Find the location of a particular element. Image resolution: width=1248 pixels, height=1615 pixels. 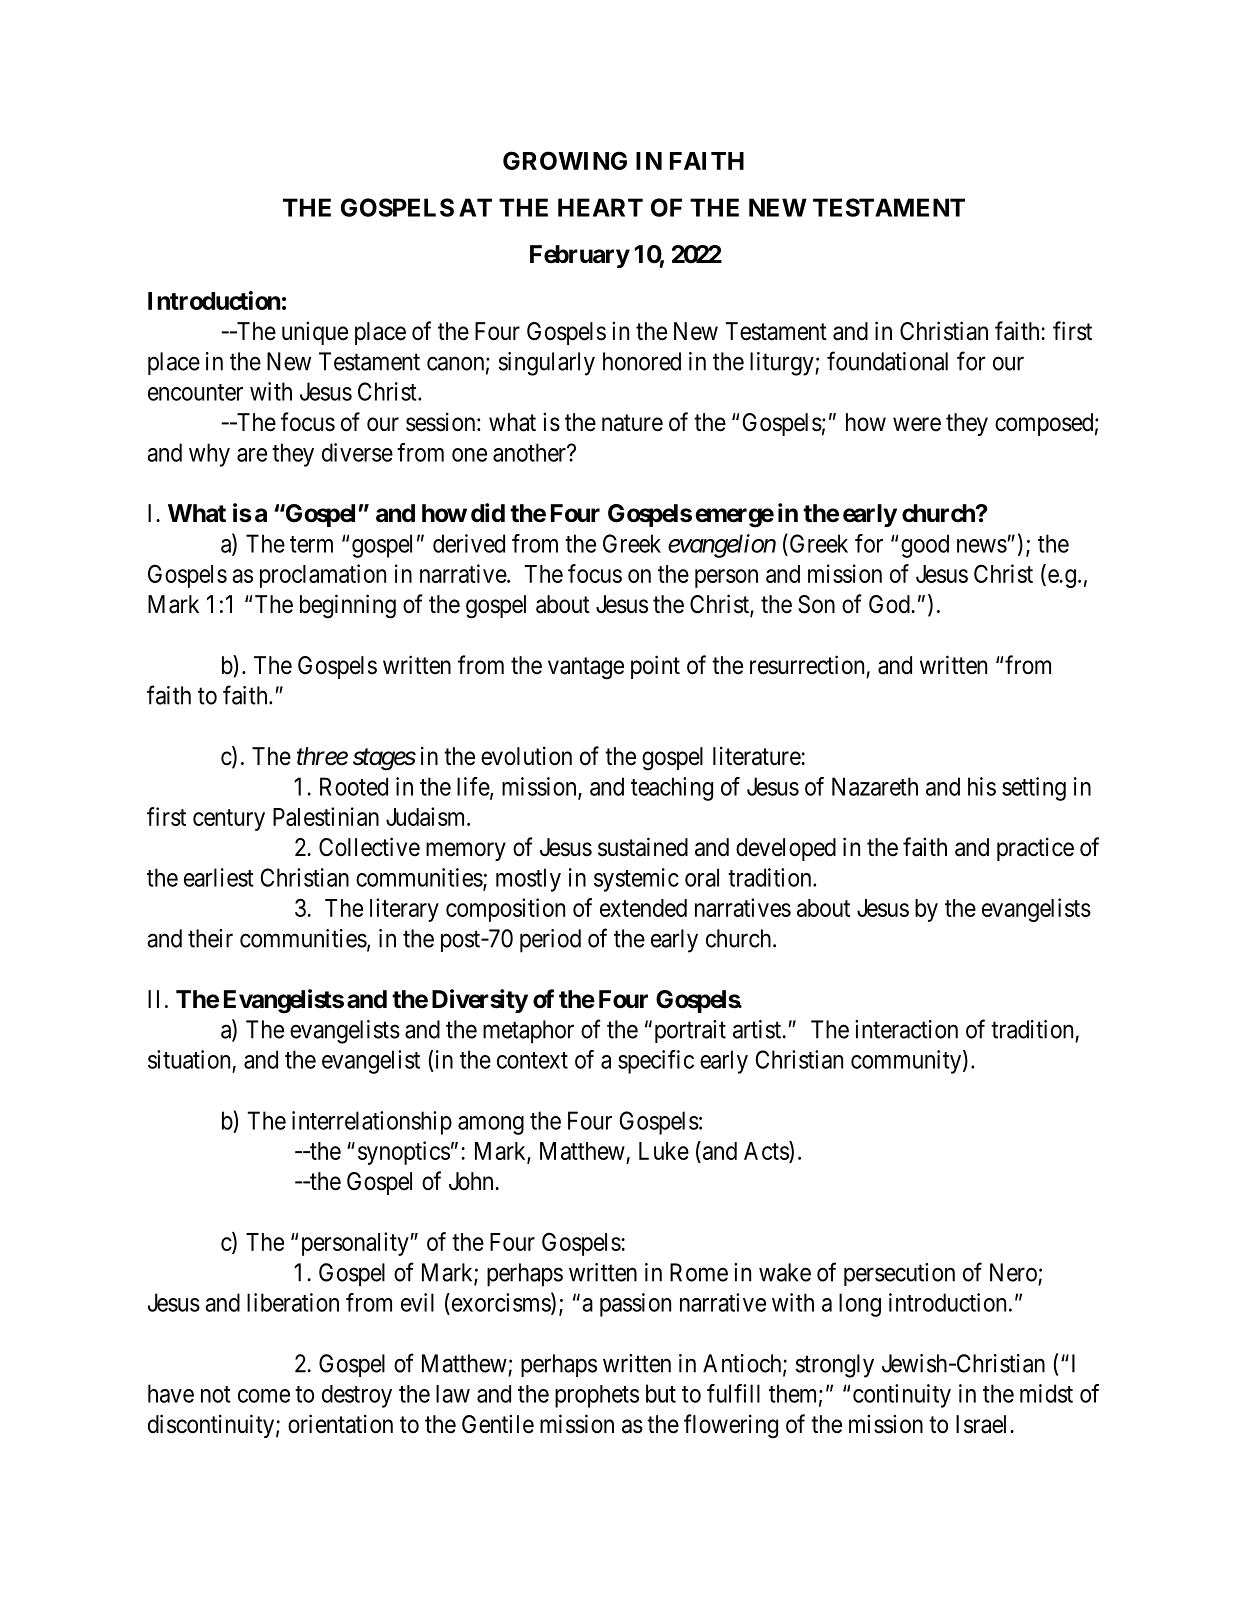

unique is located at coordinates (315, 333).
